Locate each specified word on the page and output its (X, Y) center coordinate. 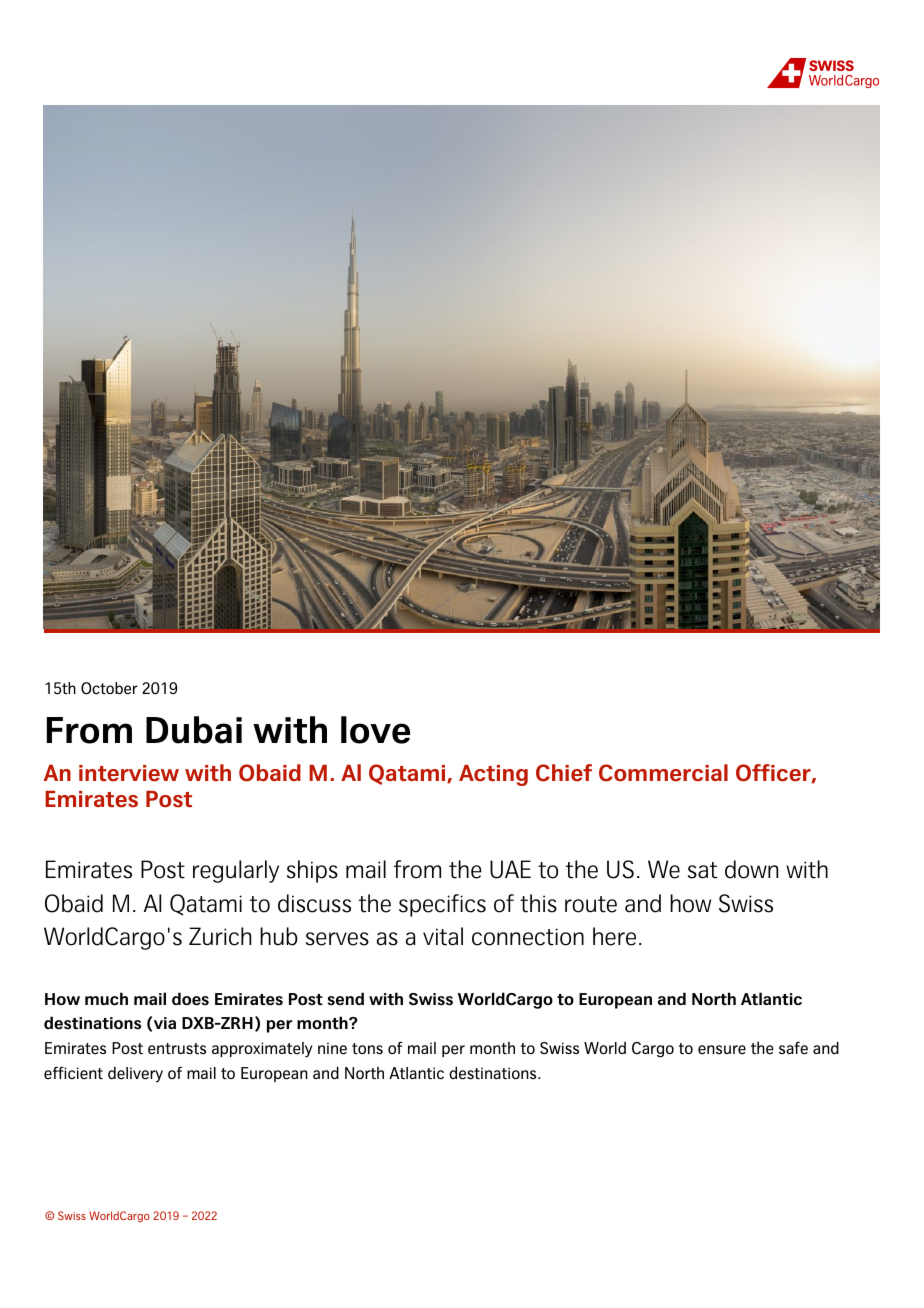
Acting (493, 775)
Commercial (663, 773)
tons (367, 1048)
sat (702, 870)
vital (443, 936)
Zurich (220, 936)
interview (129, 773)
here (614, 936)
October (109, 688)
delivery (135, 1074)
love (375, 730)
